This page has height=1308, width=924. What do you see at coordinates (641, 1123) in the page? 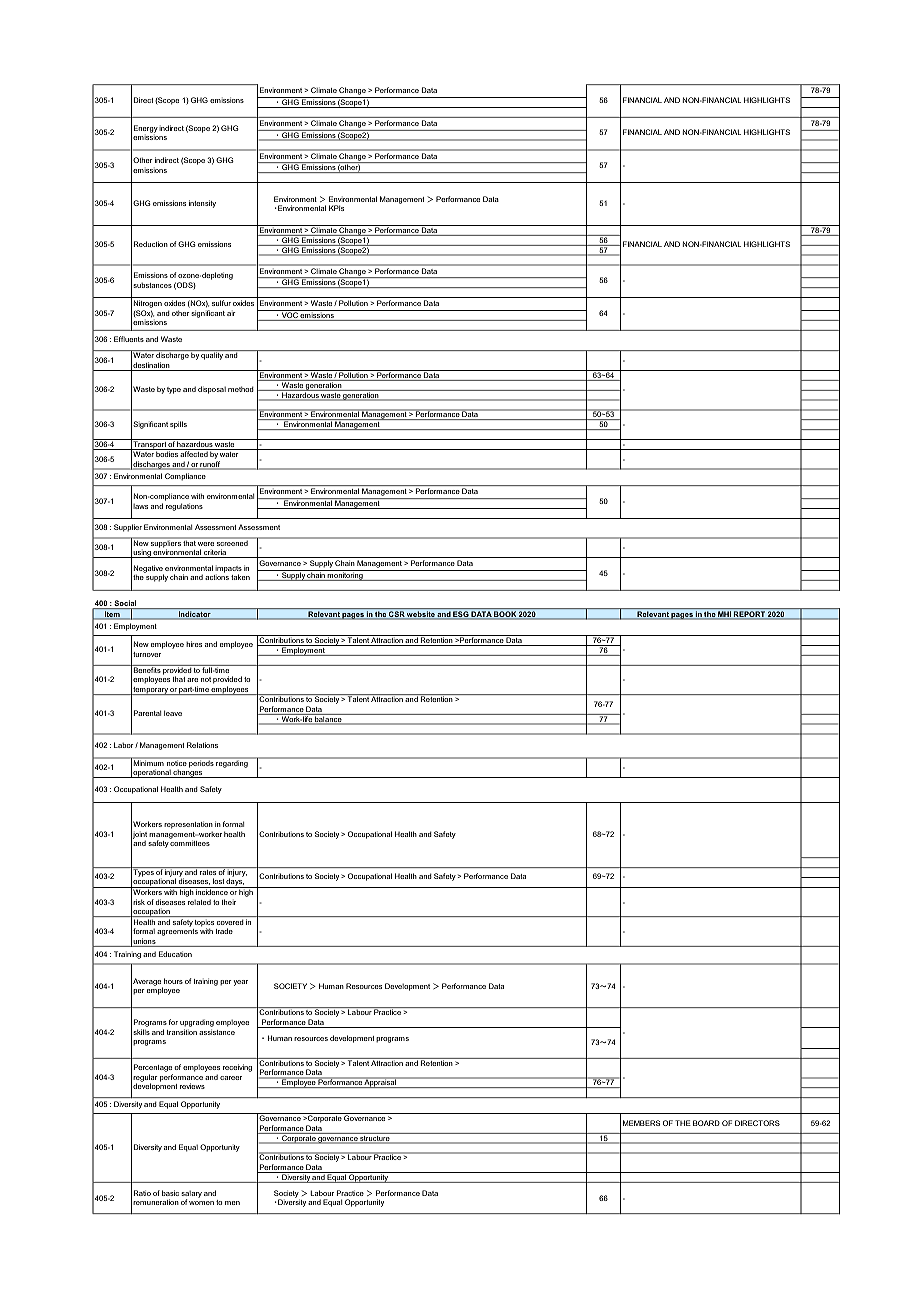
I see `MEMBERS` at bounding box center [641, 1123].
